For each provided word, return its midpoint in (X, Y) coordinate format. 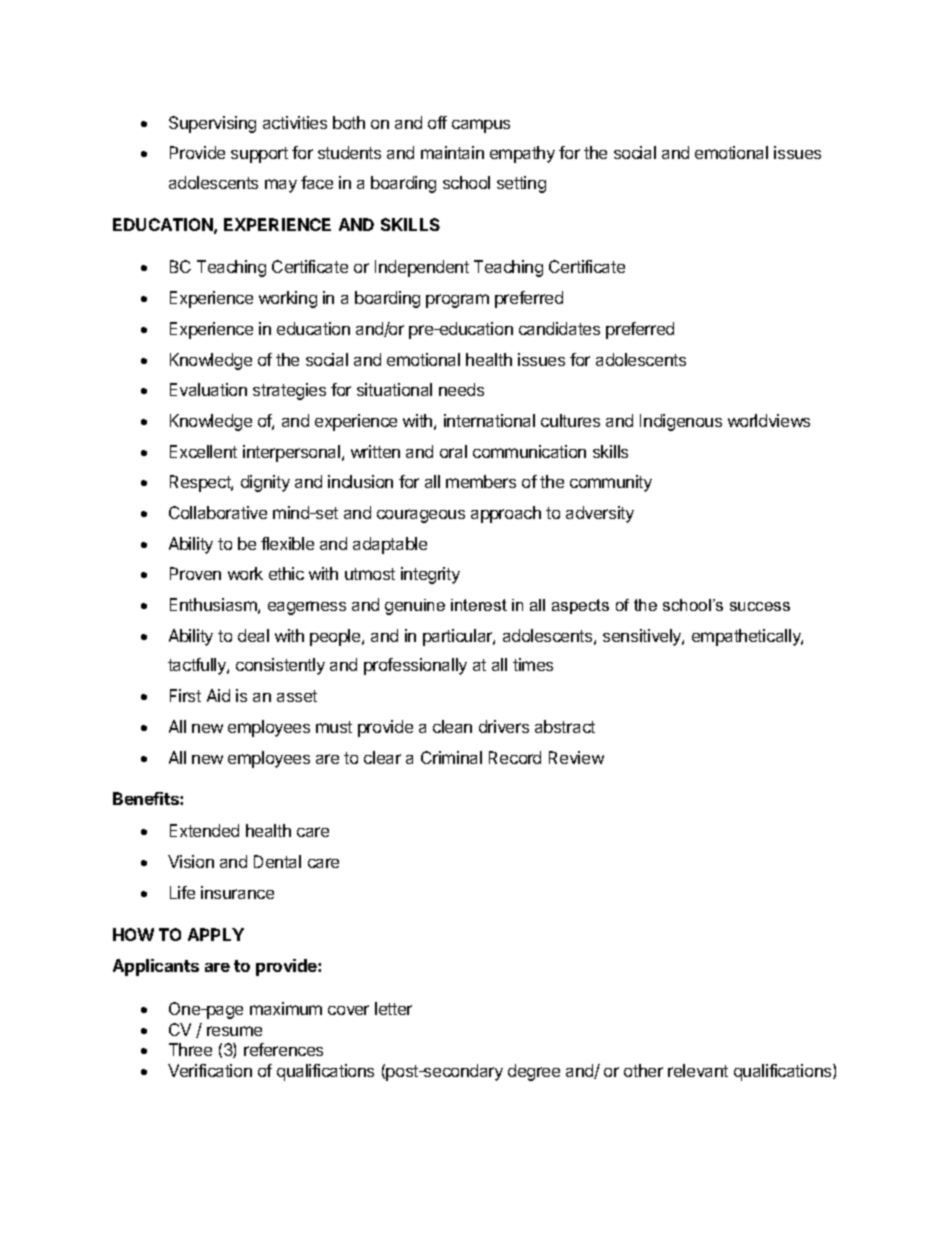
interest (479, 605)
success (760, 606)
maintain (452, 152)
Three (190, 1049)
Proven (195, 573)
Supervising (212, 124)
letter (393, 1008)
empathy (522, 154)
